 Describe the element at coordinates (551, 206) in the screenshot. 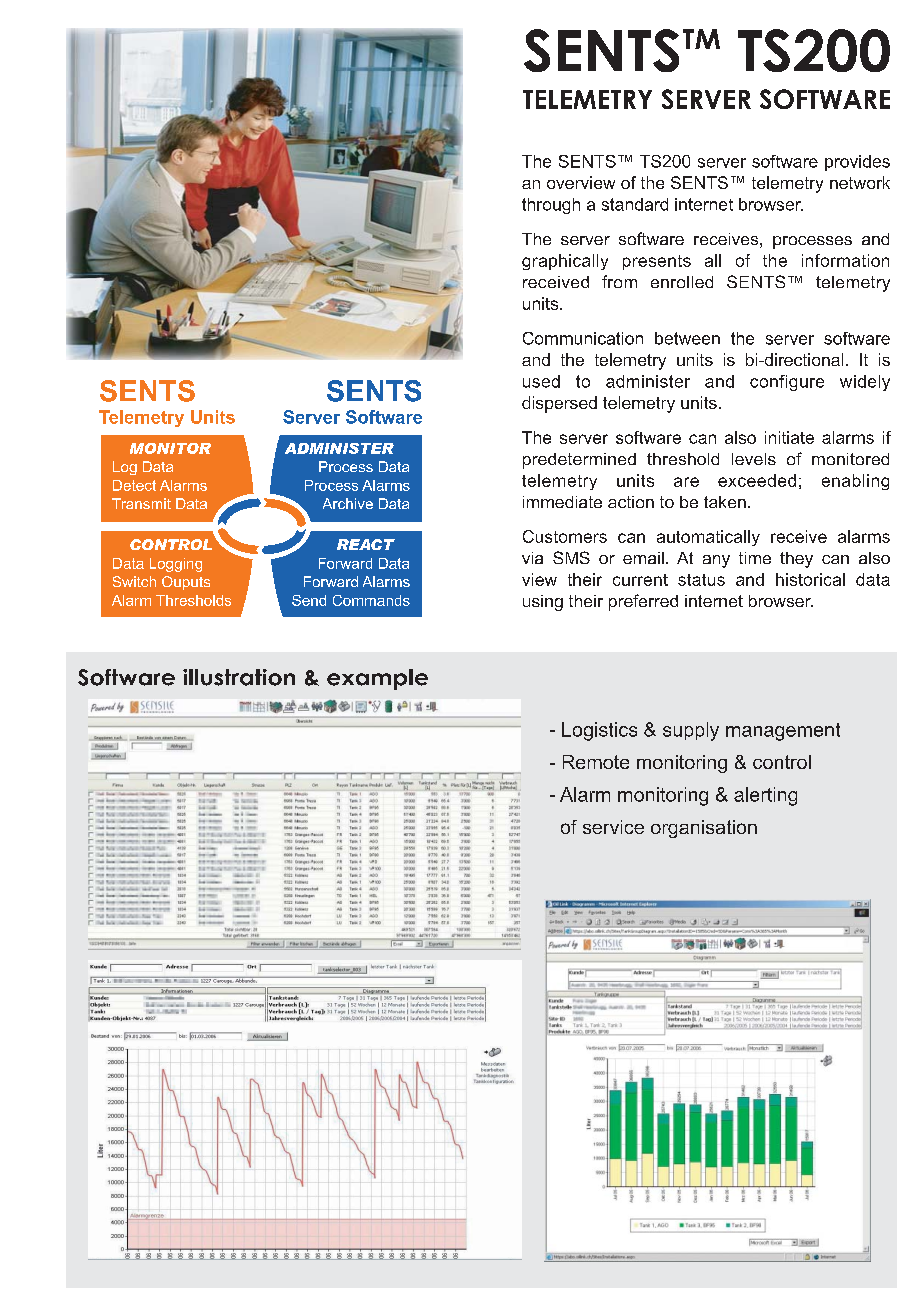

I see `through` at that location.
